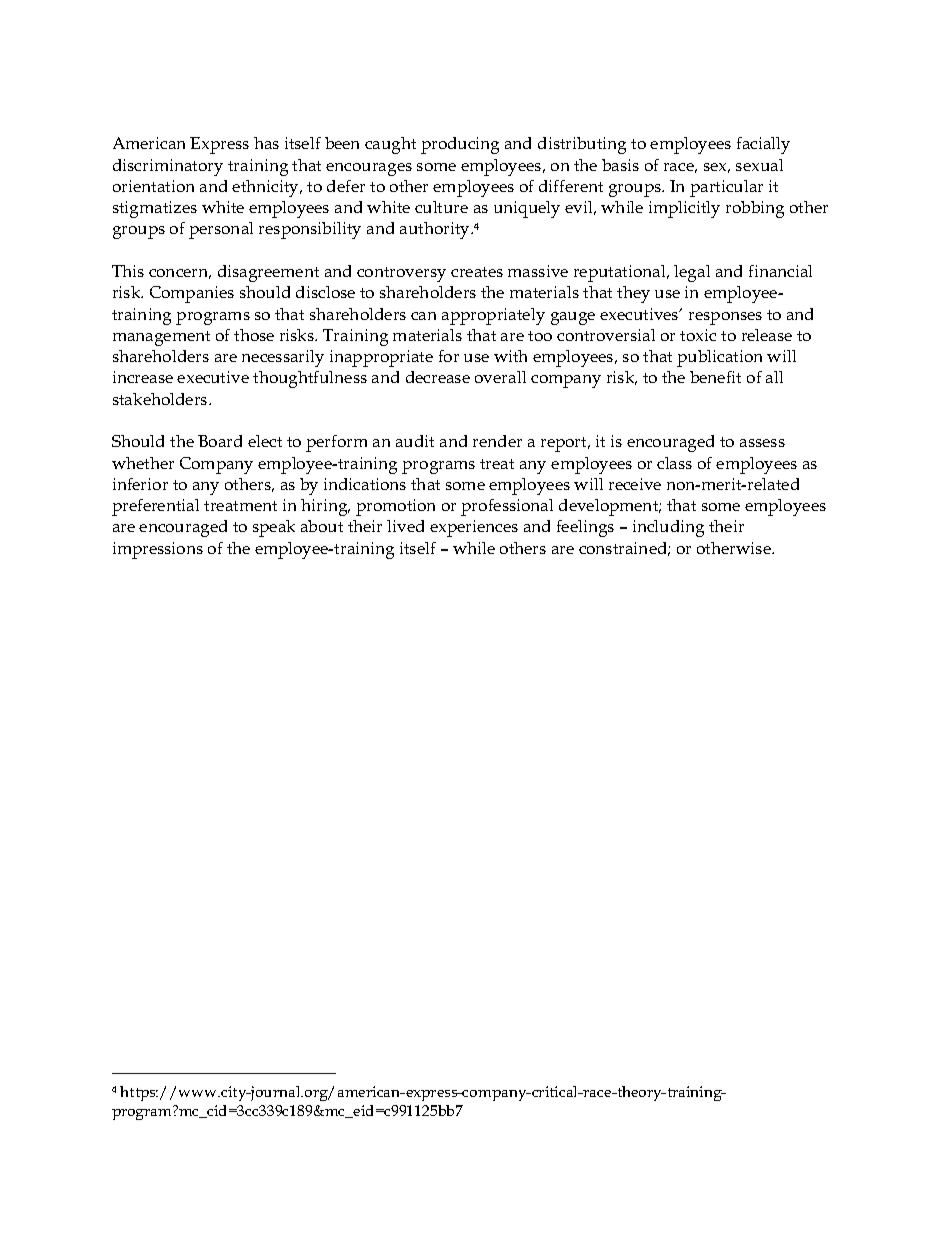  What do you see at coordinates (158, 550) in the page?
I see `impressions` at bounding box center [158, 550].
